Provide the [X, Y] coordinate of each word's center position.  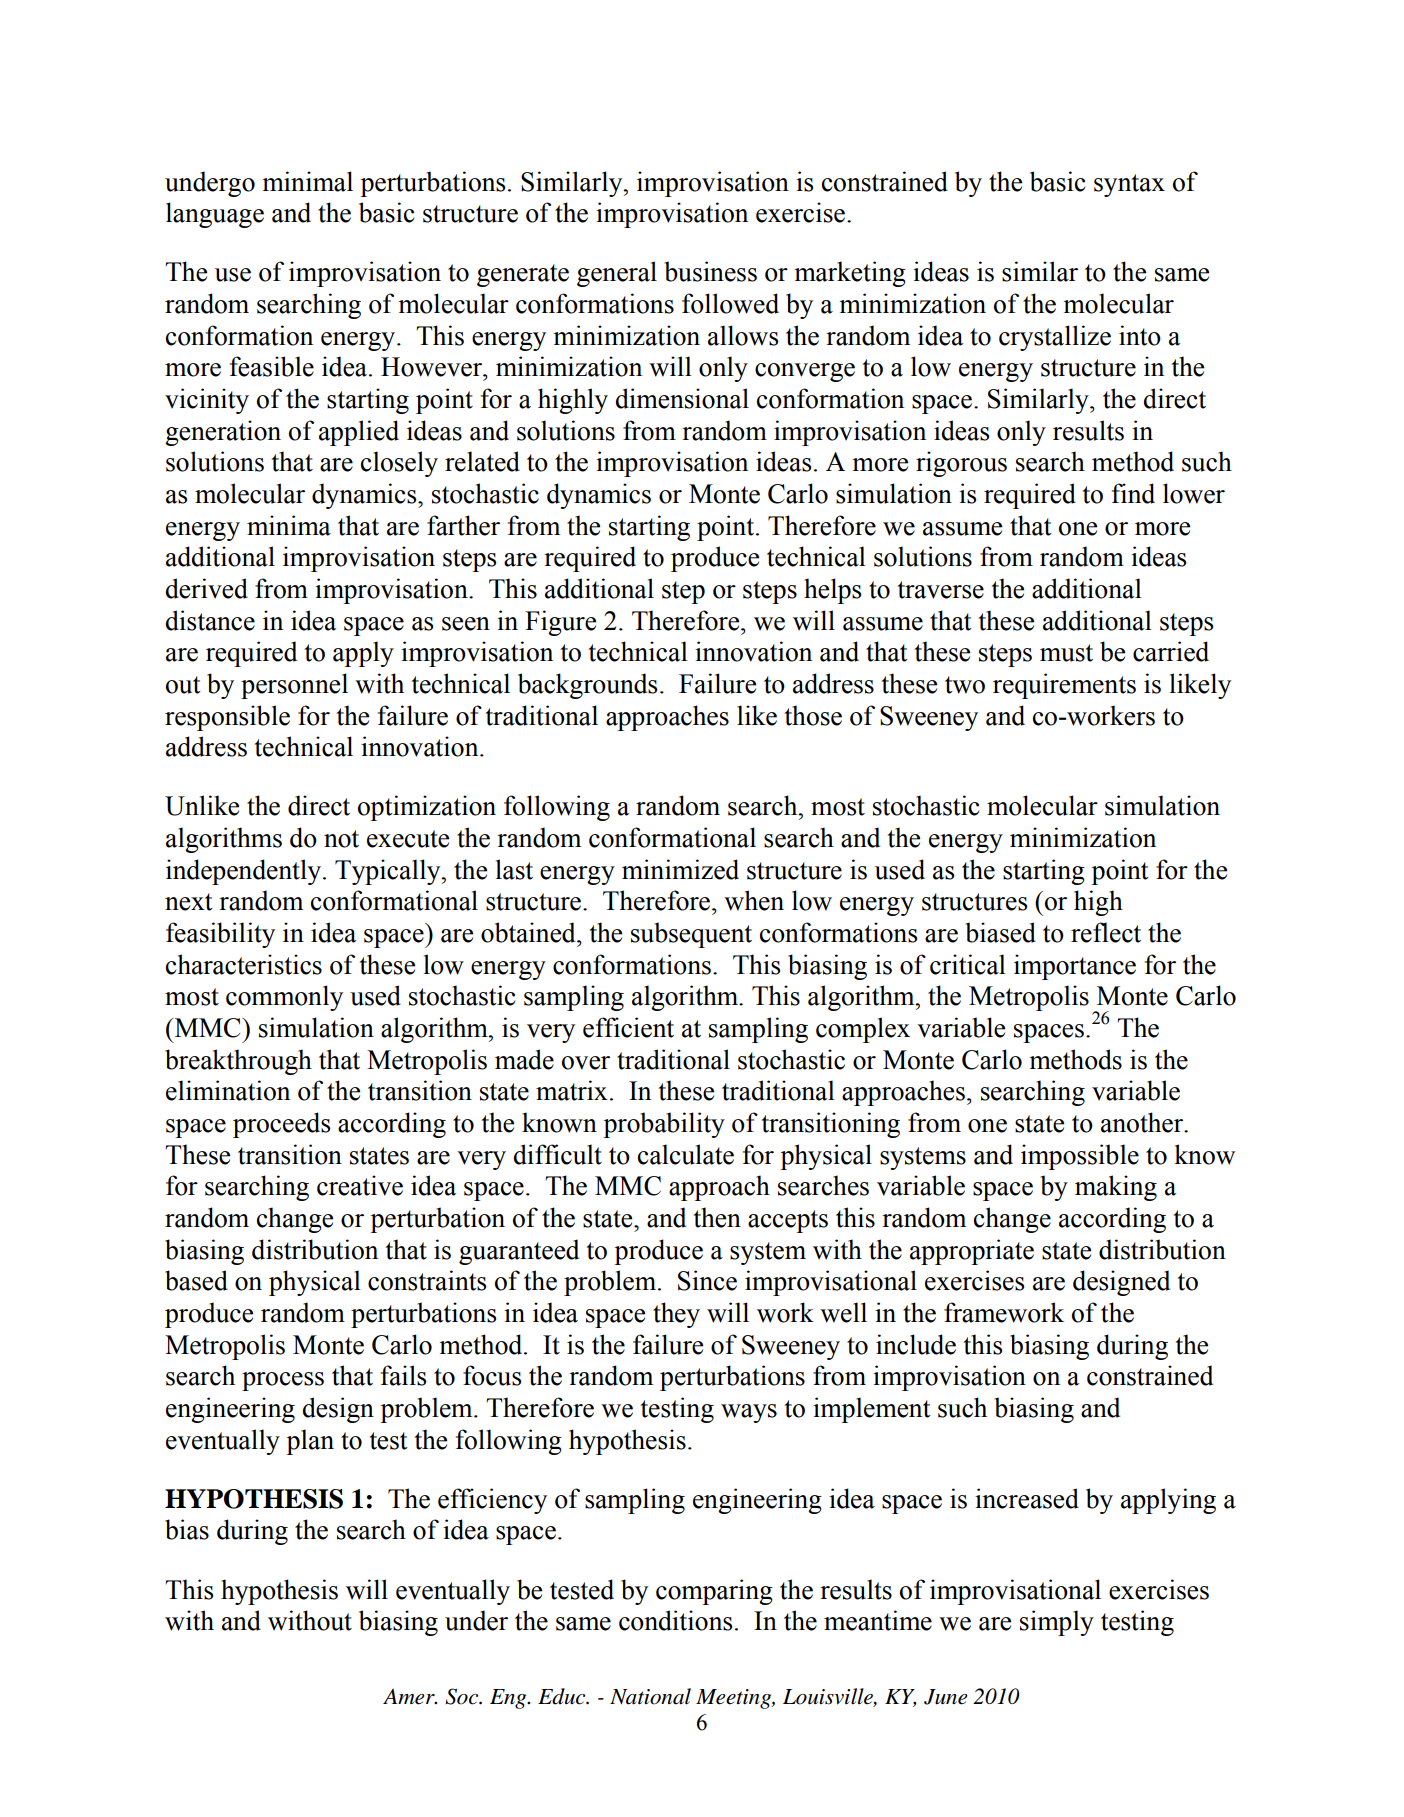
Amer [410, 1697]
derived [206, 588]
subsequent [691, 935]
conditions [675, 1620]
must [1066, 653]
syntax [1129, 185]
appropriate [972, 1252]
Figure [560, 623]
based [196, 1280]
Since [707, 1280]
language [215, 215]
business [710, 271]
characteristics [244, 964]
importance [1075, 967]
